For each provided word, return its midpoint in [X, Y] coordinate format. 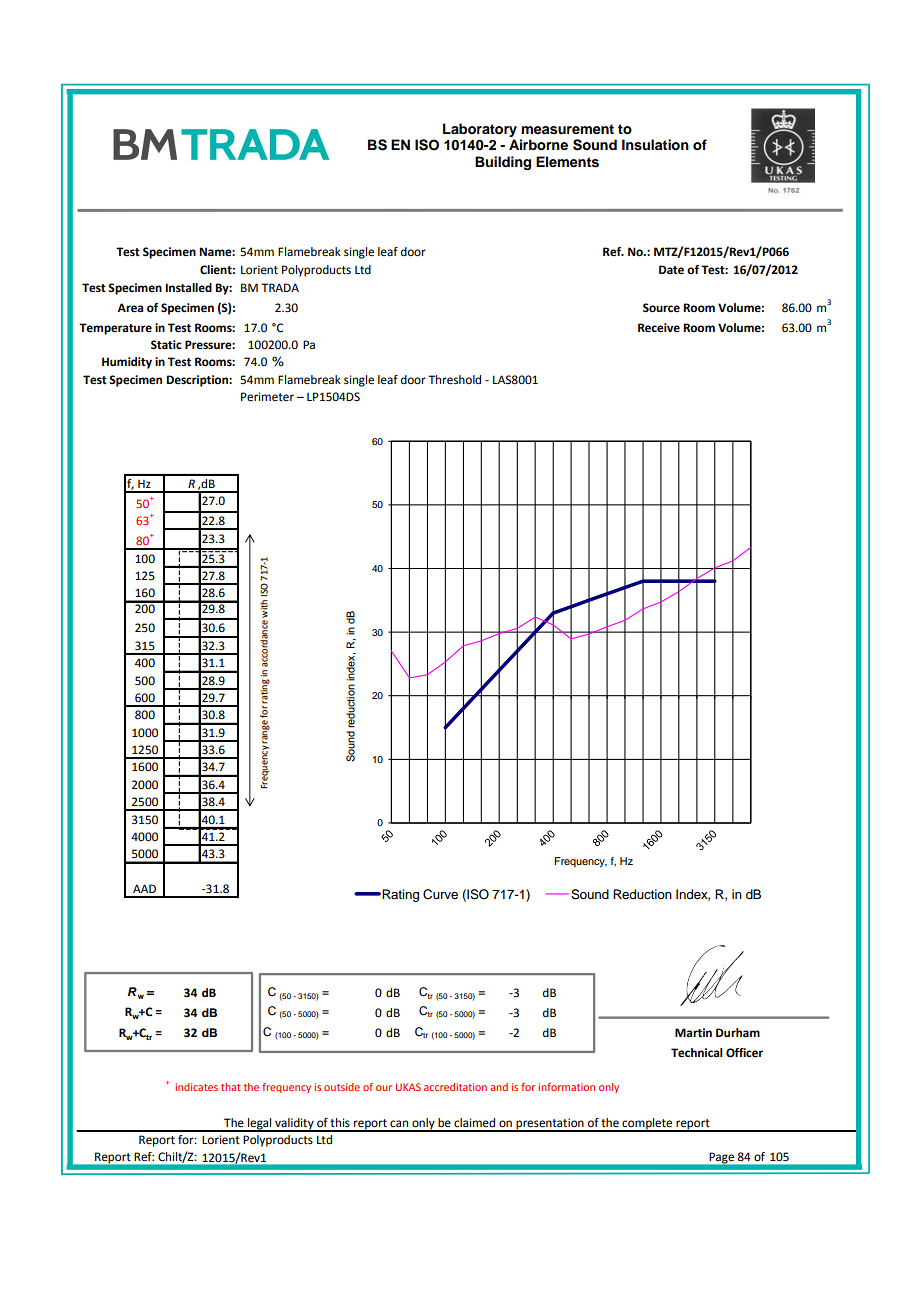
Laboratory [480, 130]
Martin [693, 1033]
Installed [188, 288]
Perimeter [267, 397]
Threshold [454, 380]
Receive [659, 328]
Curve [440, 894]
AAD [144, 888]
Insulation [655, 145]
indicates [196, 1087]
